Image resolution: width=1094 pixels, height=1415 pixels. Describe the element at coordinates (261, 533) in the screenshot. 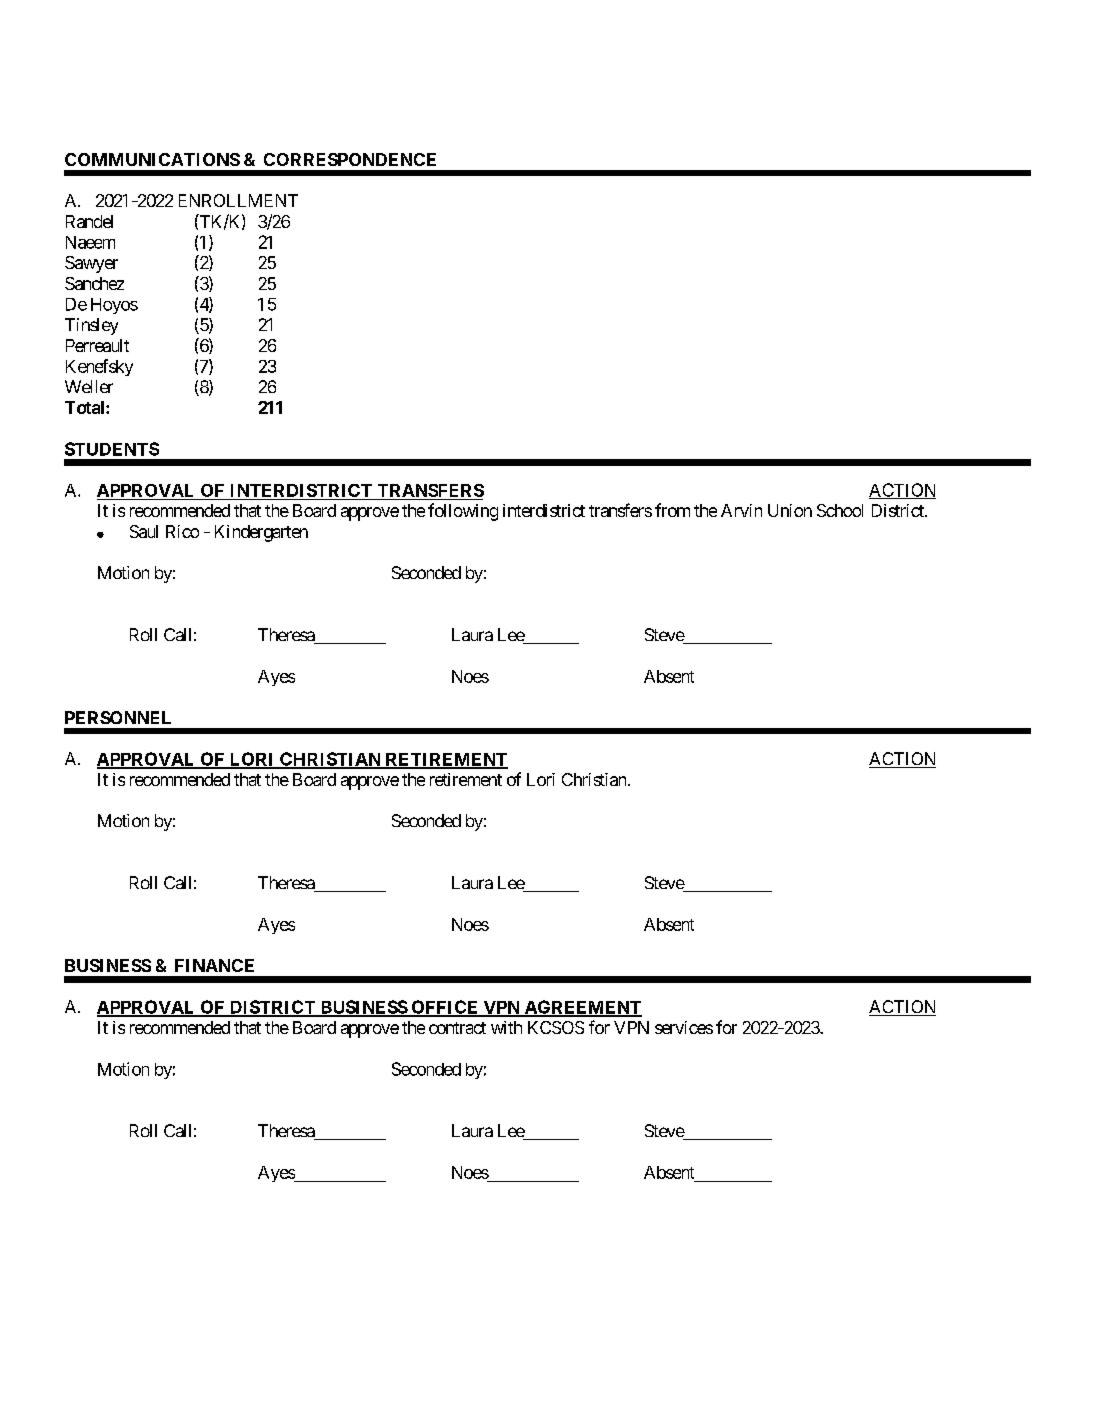

I see `Kindergarten` at that location.
